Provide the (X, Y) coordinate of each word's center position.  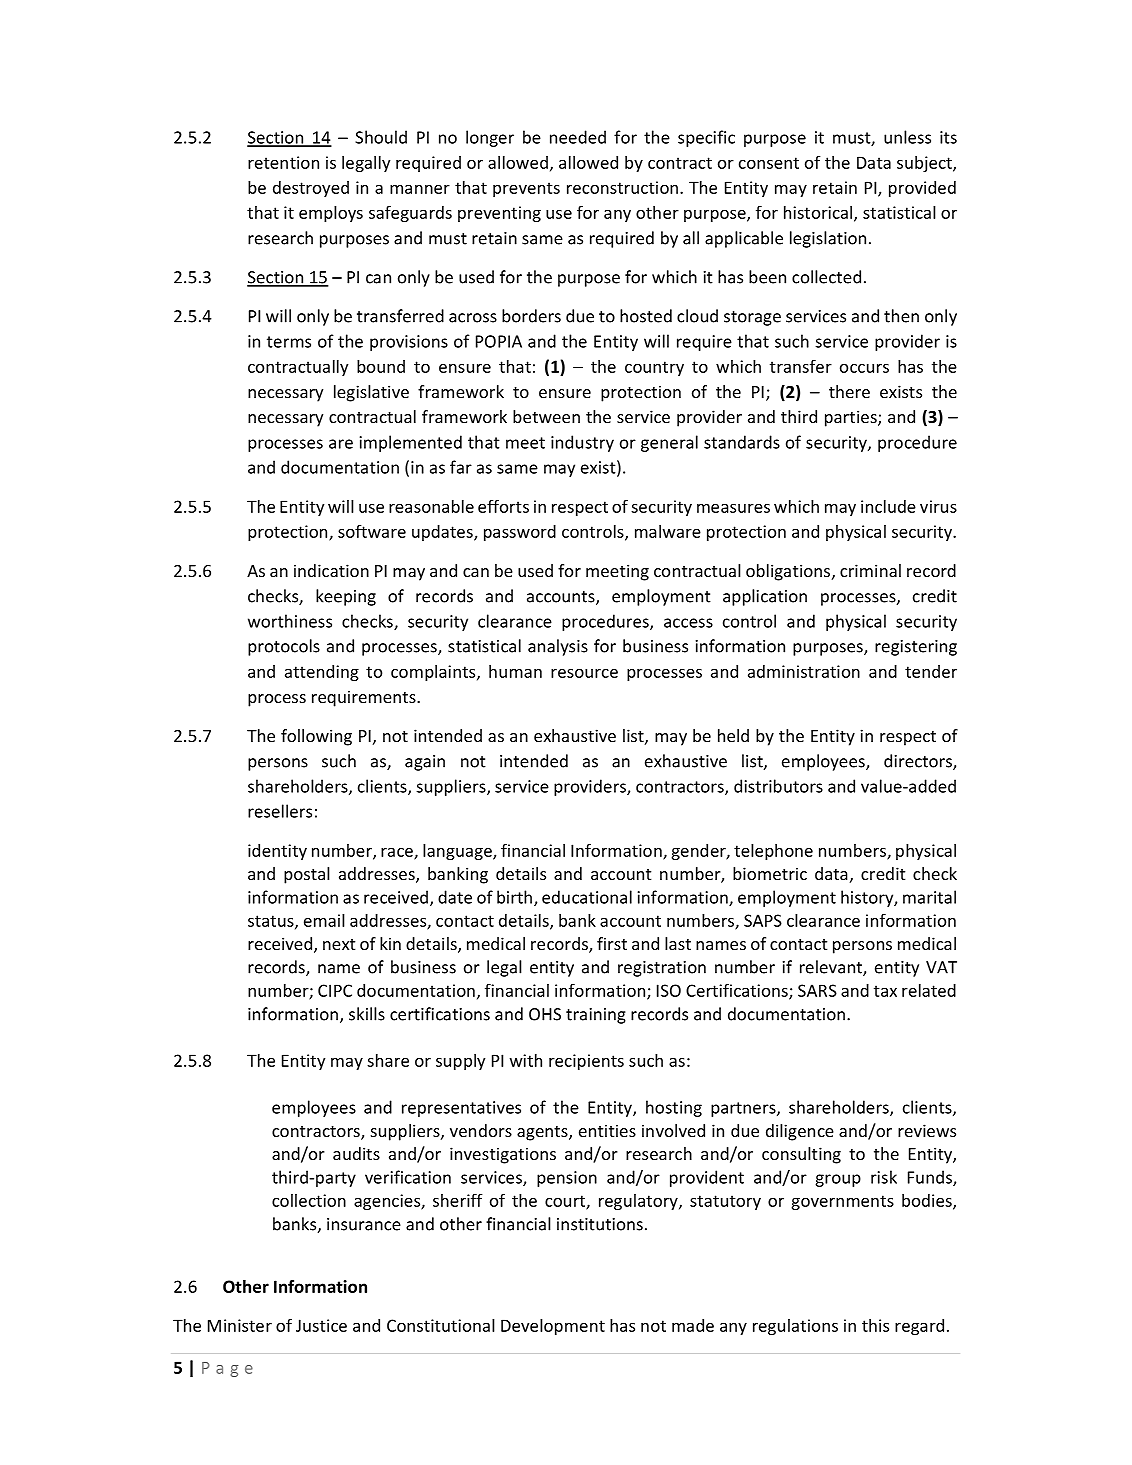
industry (582, 443)
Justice (321, 1325)
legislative (371, 393)
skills (367, 1014)
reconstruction (622, 187)
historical (819, 213)
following (316, 737)
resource (584, 673)
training (596, 1016)
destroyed (311, 189)
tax (885, 991)
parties (852, 418)
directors (919, 762)
